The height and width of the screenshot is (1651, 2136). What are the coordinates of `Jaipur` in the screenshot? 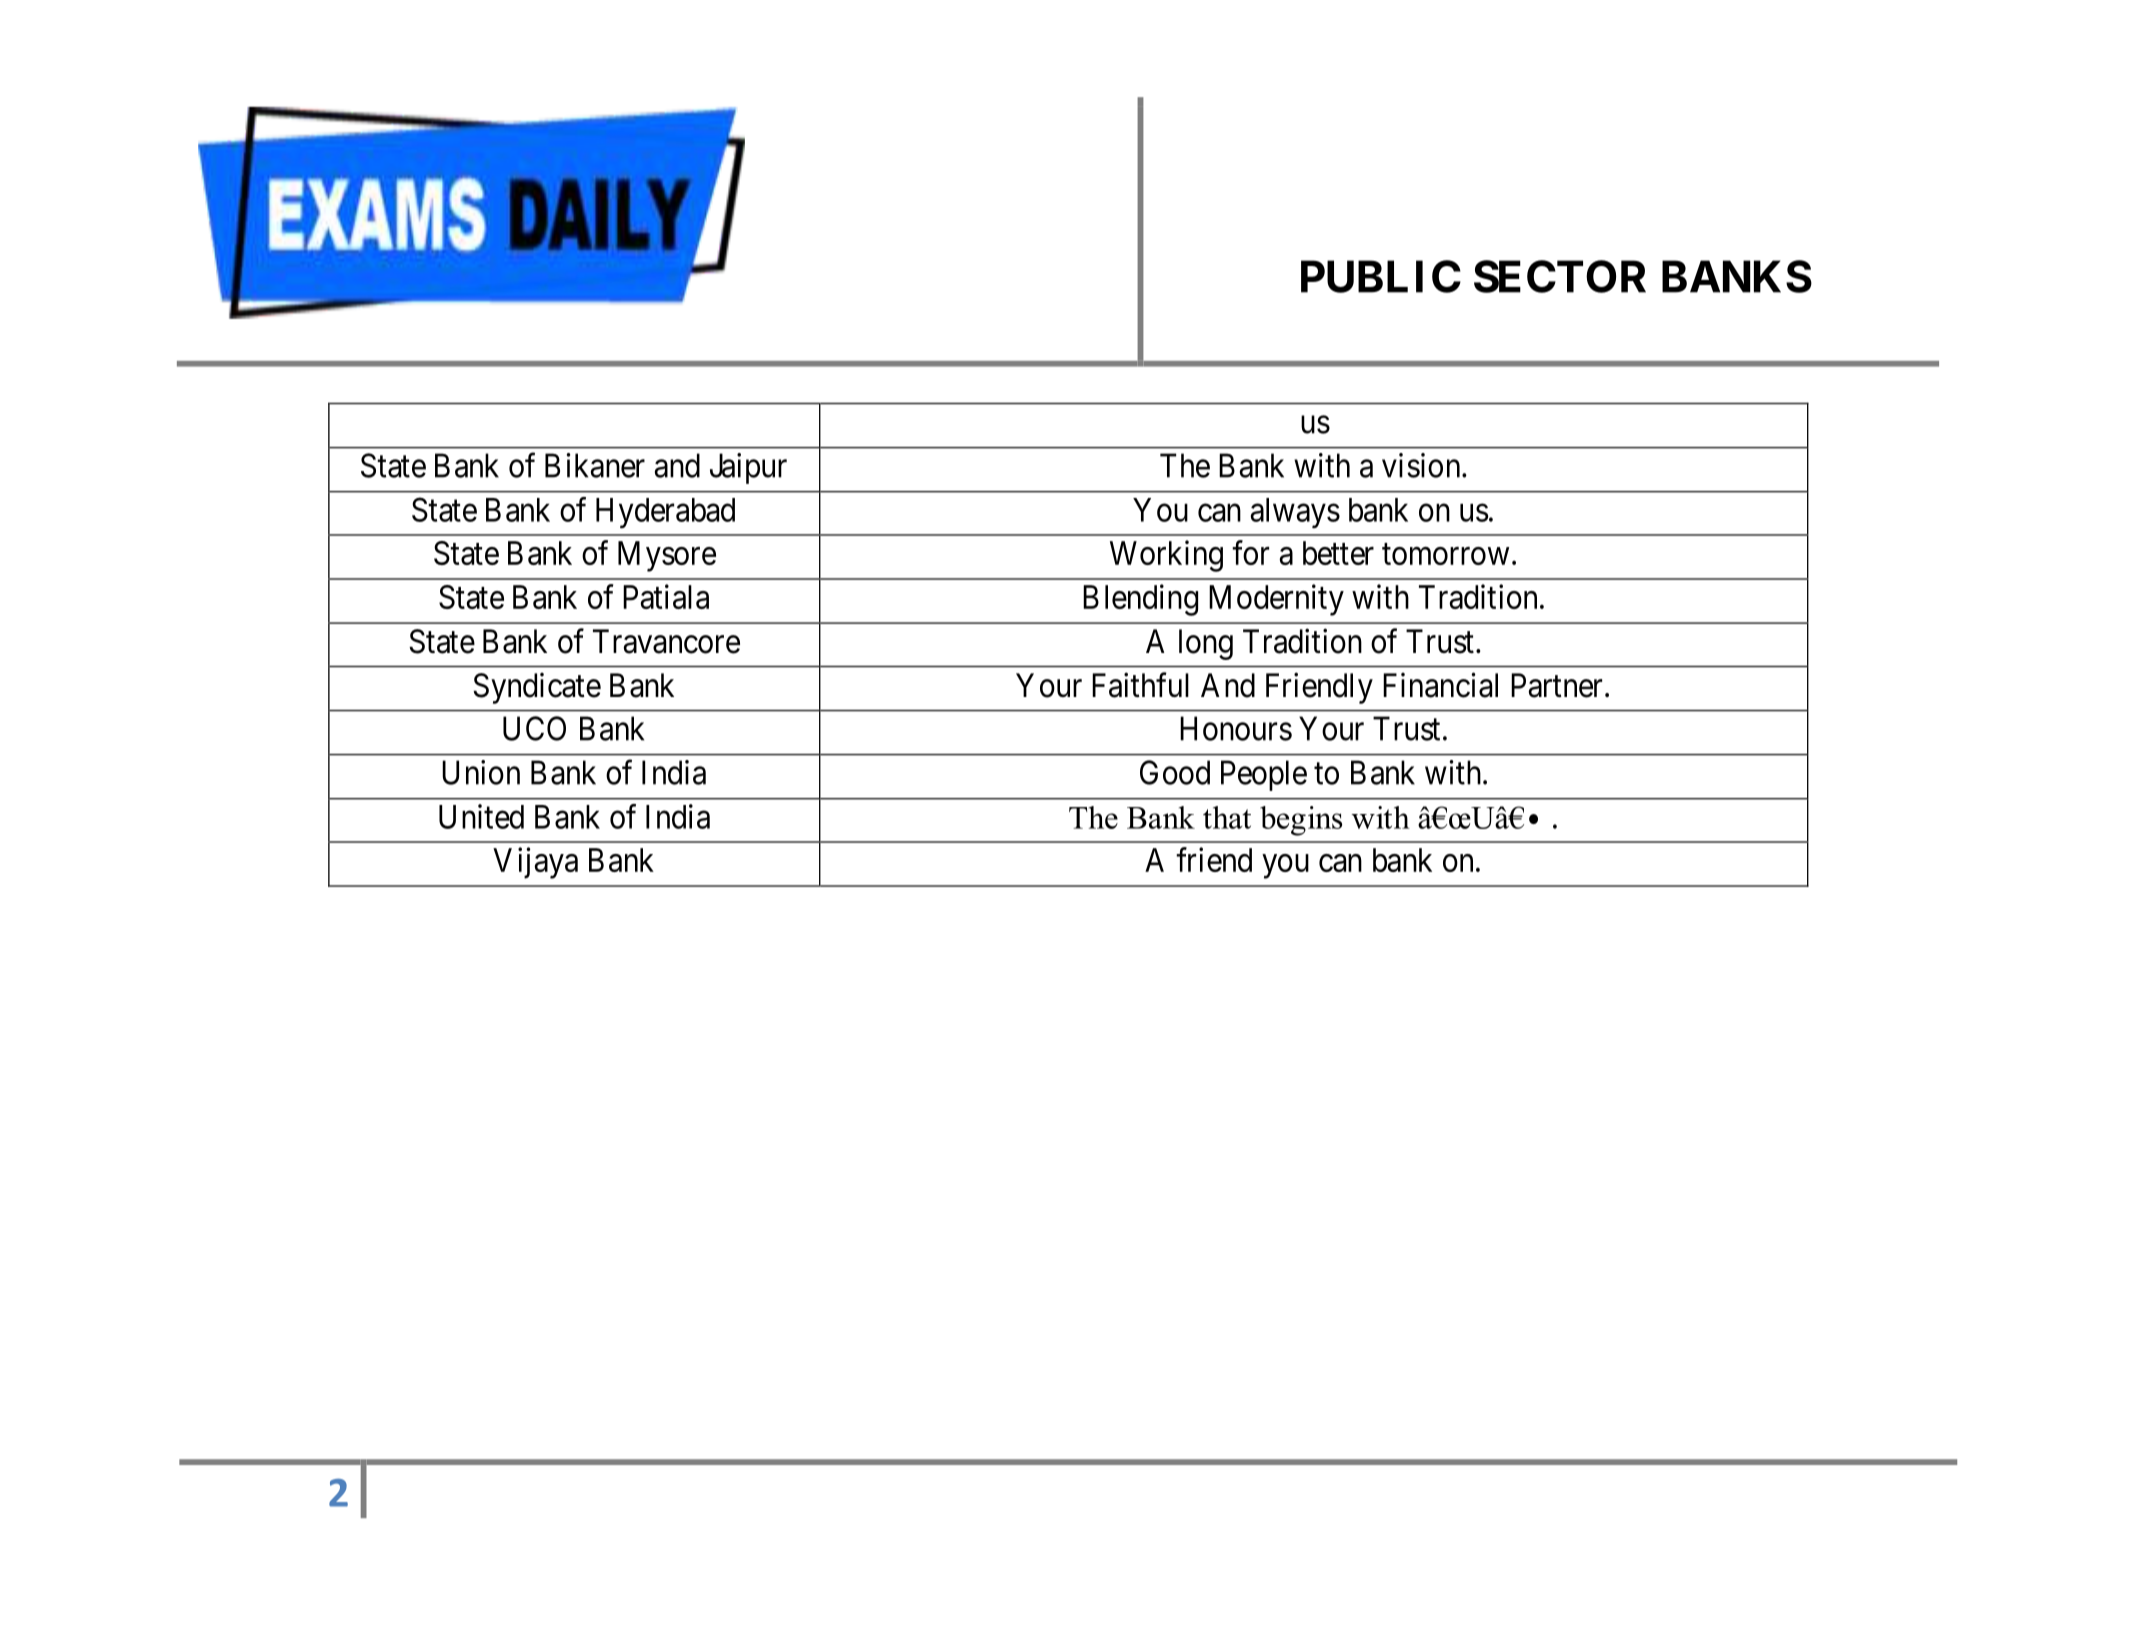 It's located at (748, 468).
